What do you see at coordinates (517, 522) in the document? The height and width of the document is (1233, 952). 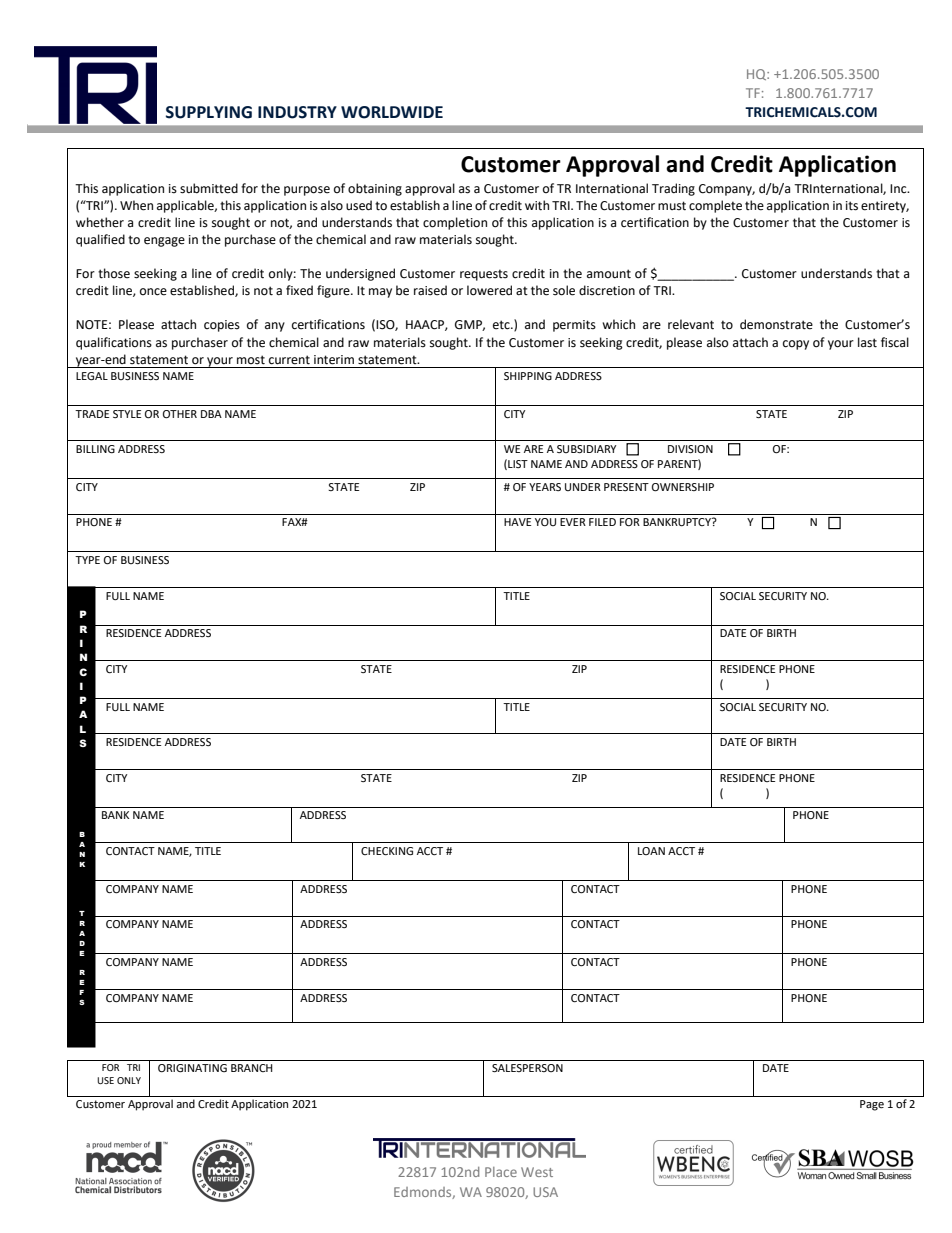 I see `HAVE` at bounding box center [517, 522].
